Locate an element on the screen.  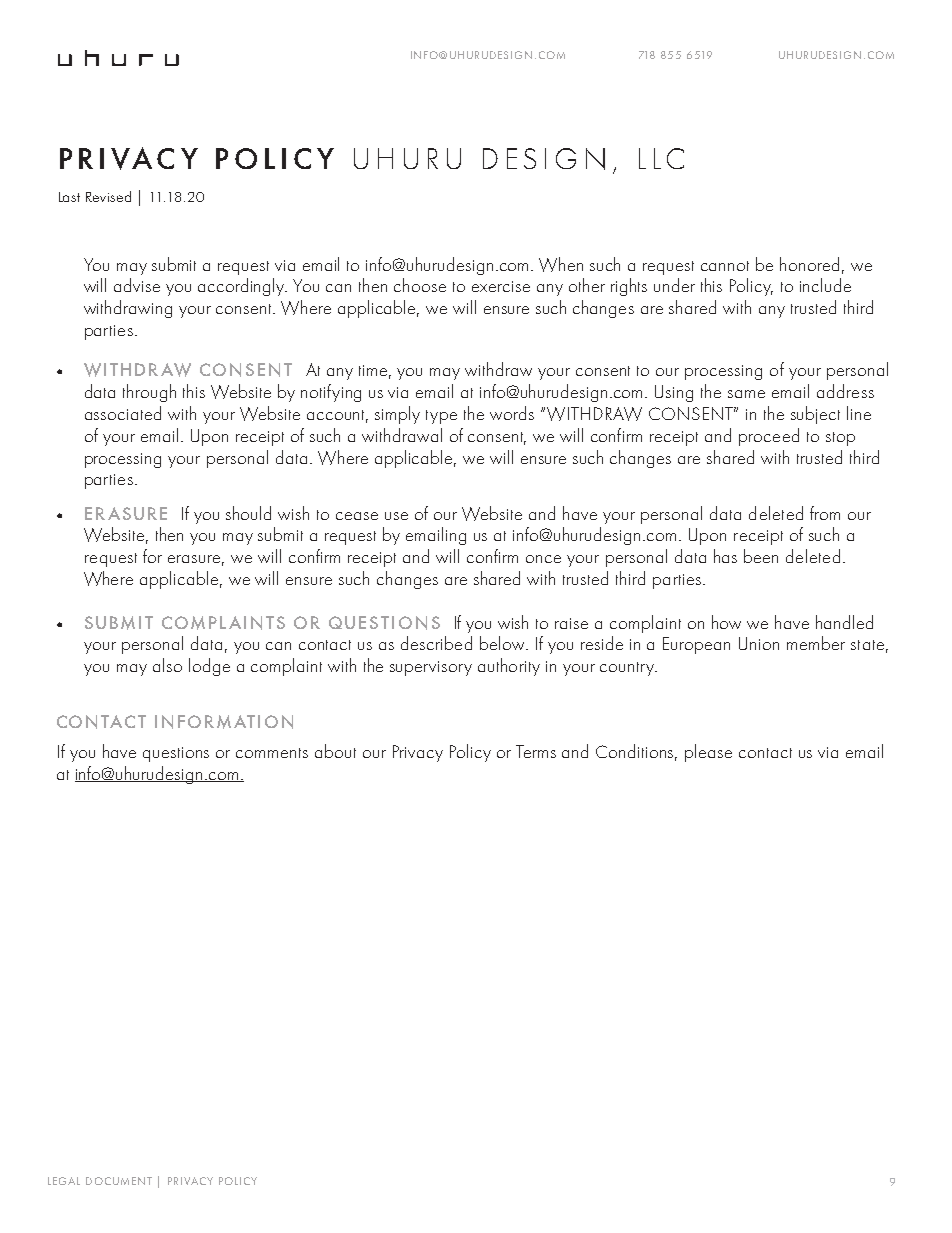
should is located at coordinates (248, 513).
